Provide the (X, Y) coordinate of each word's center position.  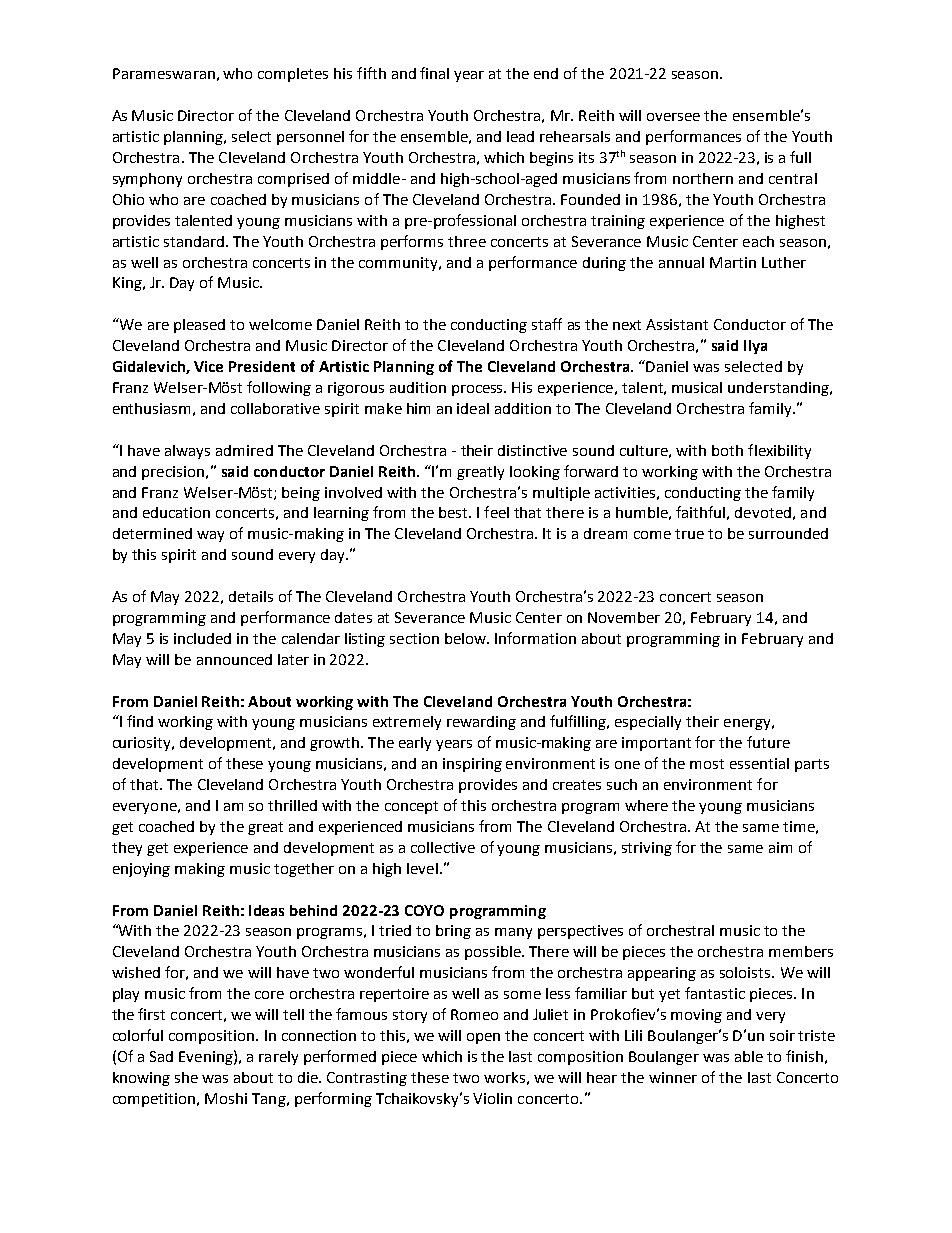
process (479, 390)
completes (293, 75)
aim (780, 847)
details (251, 596)
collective (443, 847)
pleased (199, 326)
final (434, 73)
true (689, 534)
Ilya (755, 347)
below (466, 638)
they (127, 849)
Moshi (226, 1098)
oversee (673, 117)
